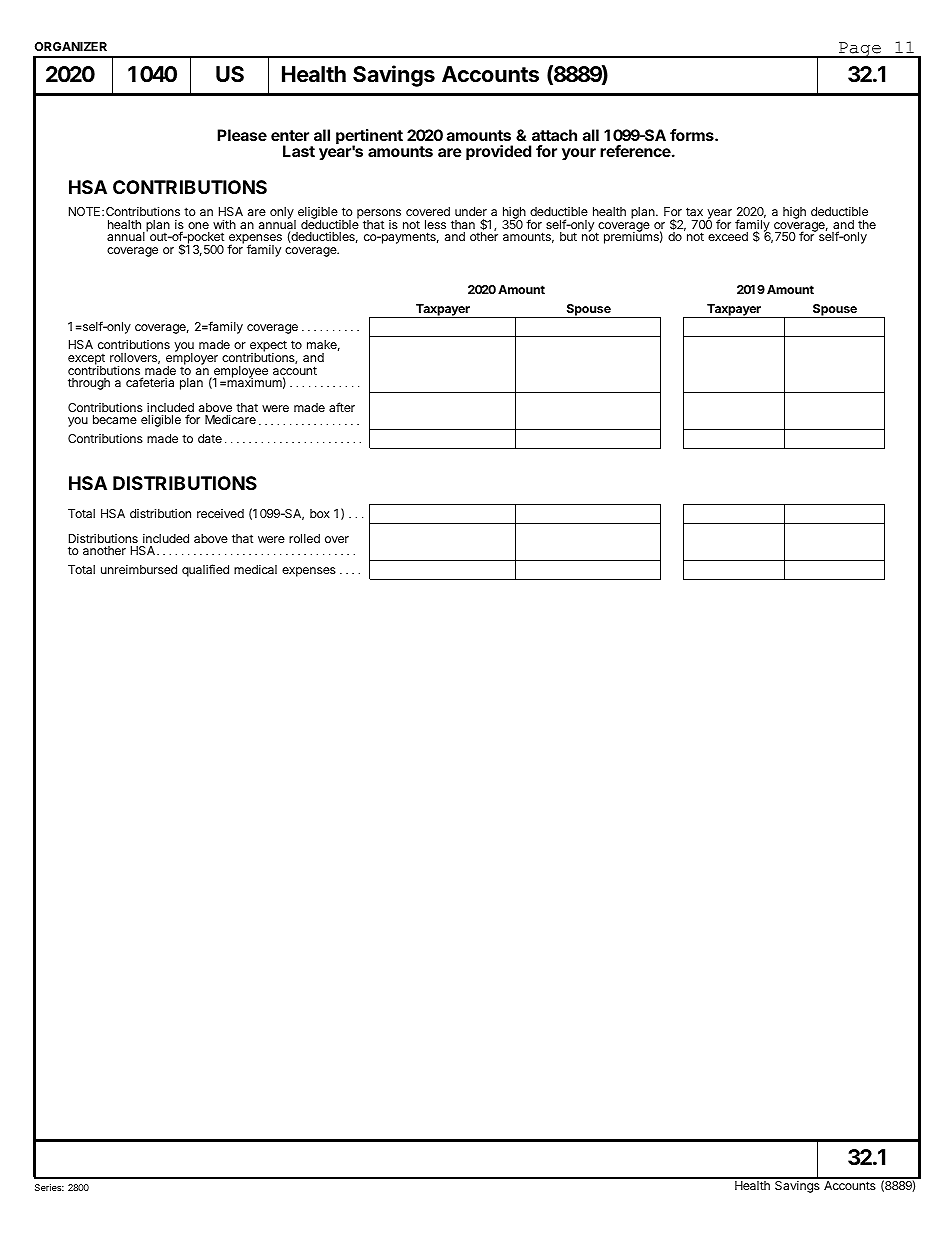 The image size is (952, 1233). What do you see at coordinates (320, 513) in the page?
I see `box` at bounding box center [320, 513].
